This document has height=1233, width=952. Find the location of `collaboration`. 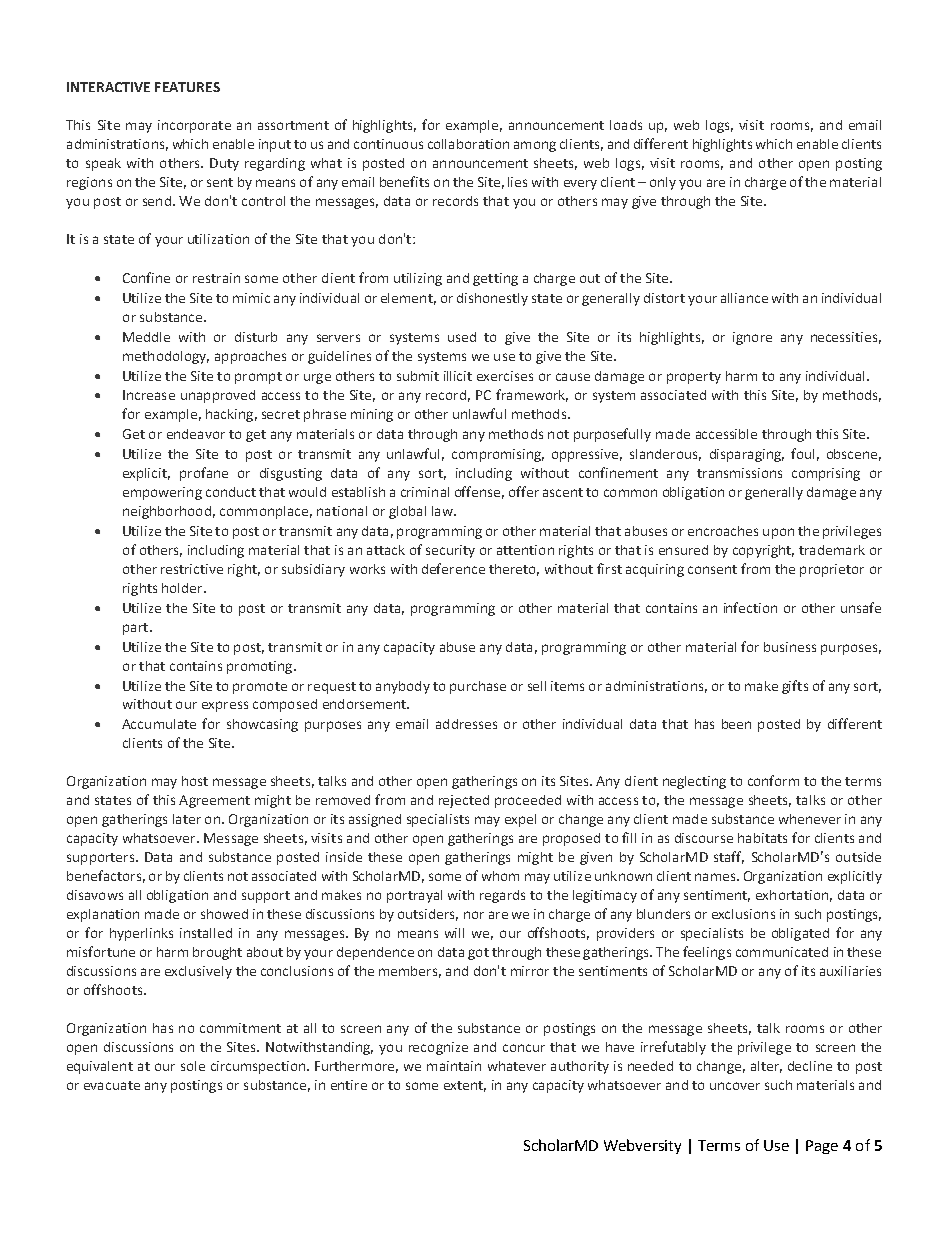

collaboration is located at coordinates (468, 144).
